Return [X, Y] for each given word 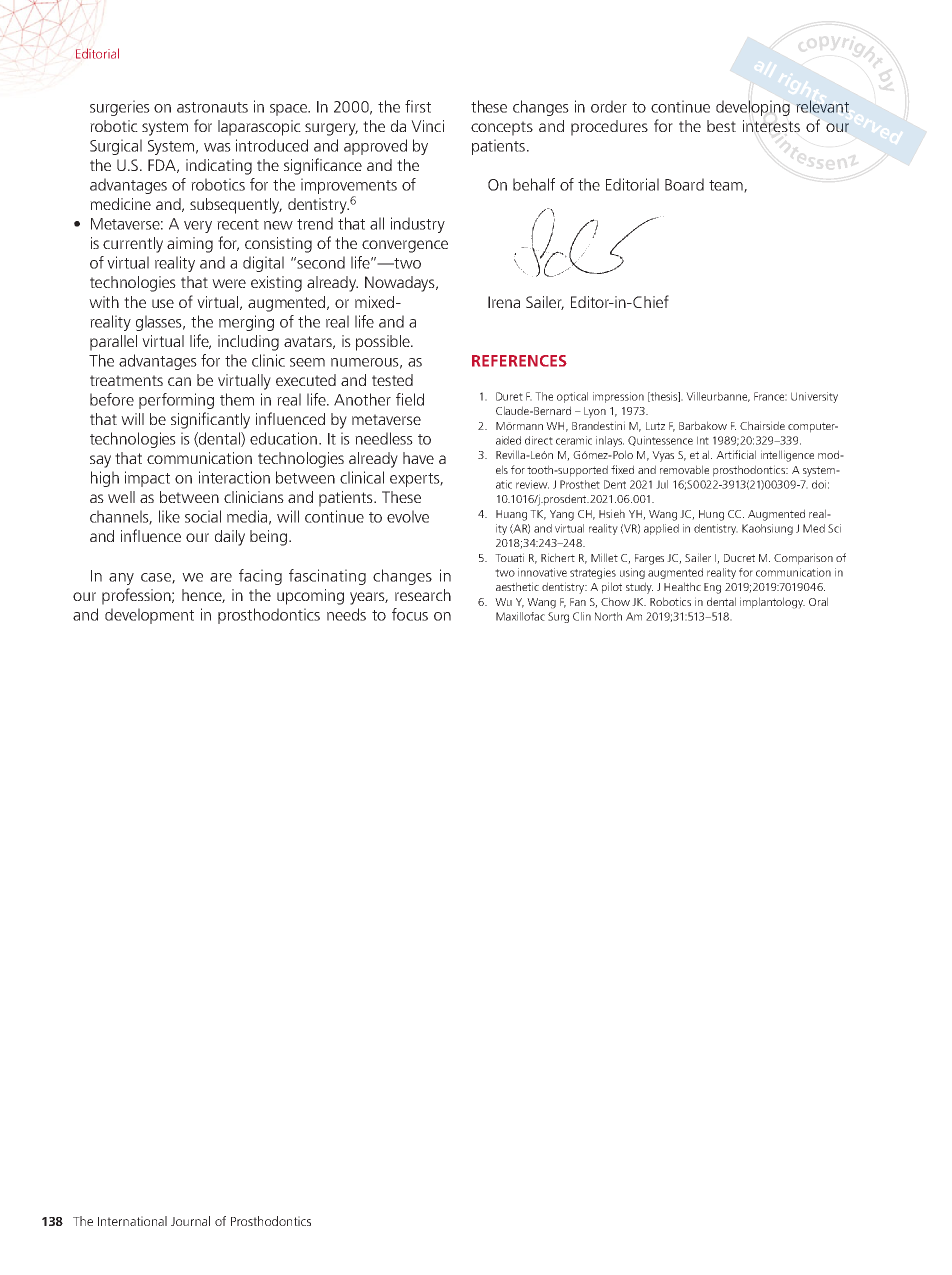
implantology [772, 603]
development [149, 616]
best [721, 126]
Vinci [427, 126]
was [217, 147]
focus [410, 614]
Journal [190, 1221]
